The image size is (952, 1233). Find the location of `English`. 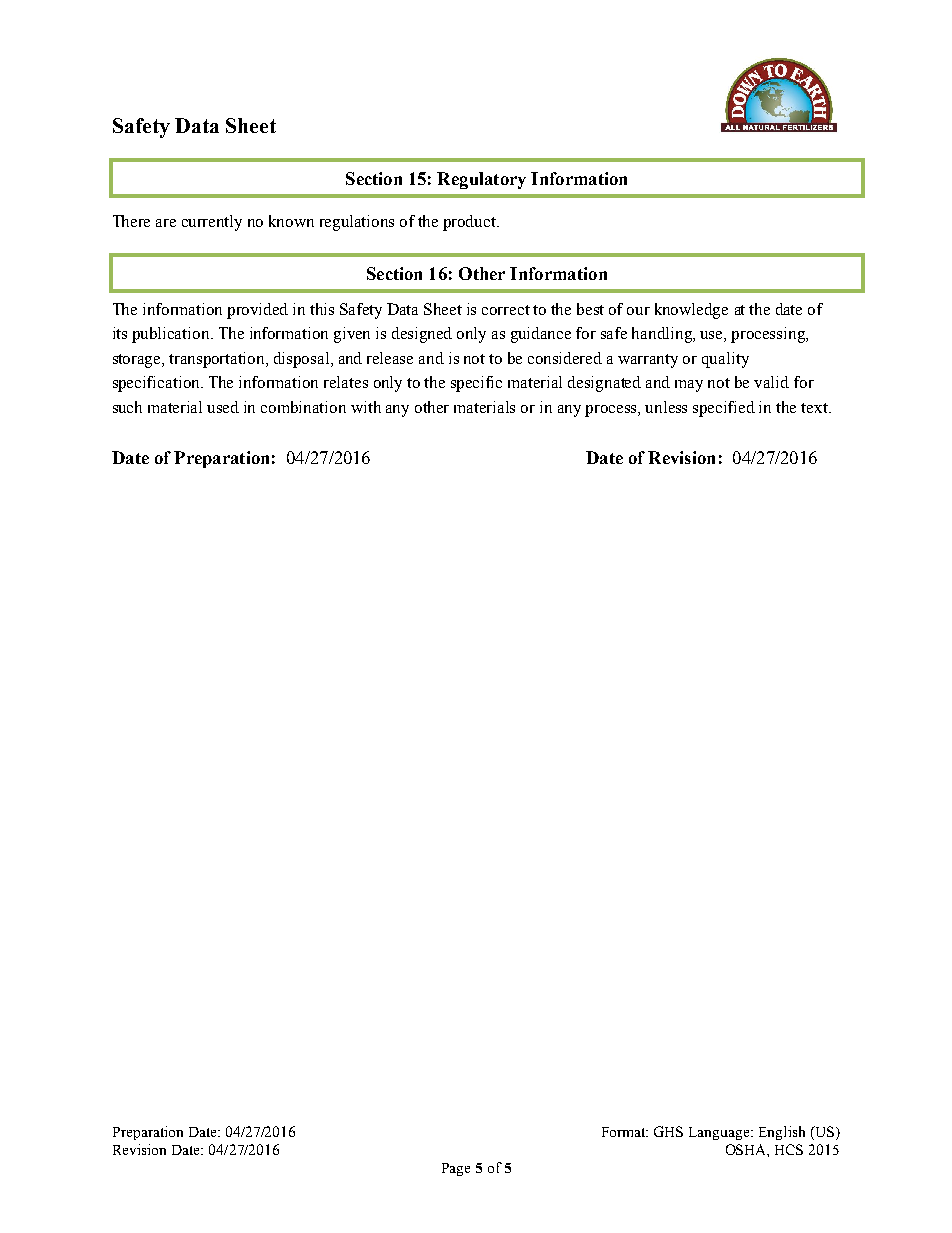

English is located at coordinates (782, 1133).
